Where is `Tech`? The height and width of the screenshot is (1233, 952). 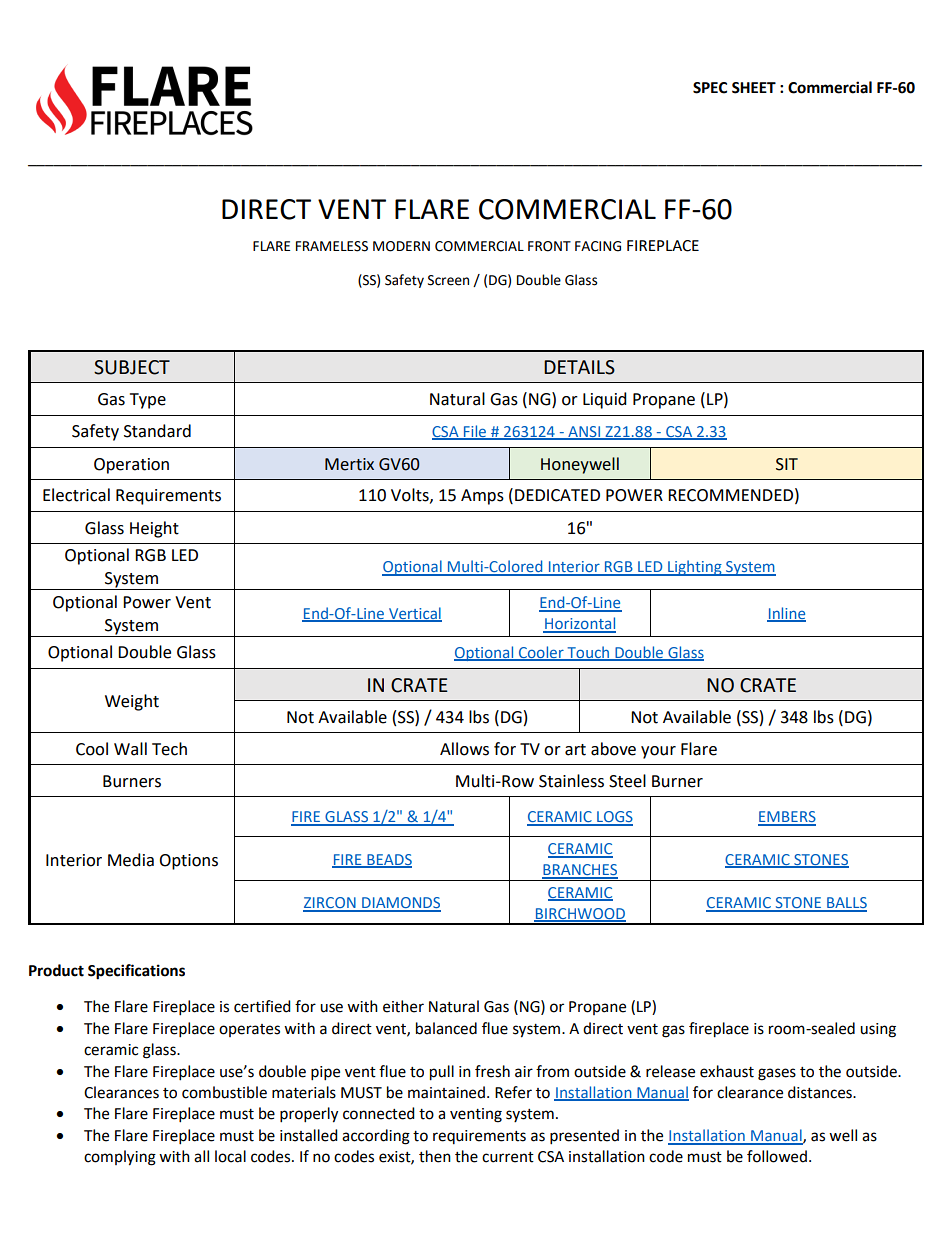
Tech is located at coordinates (169, 749).
